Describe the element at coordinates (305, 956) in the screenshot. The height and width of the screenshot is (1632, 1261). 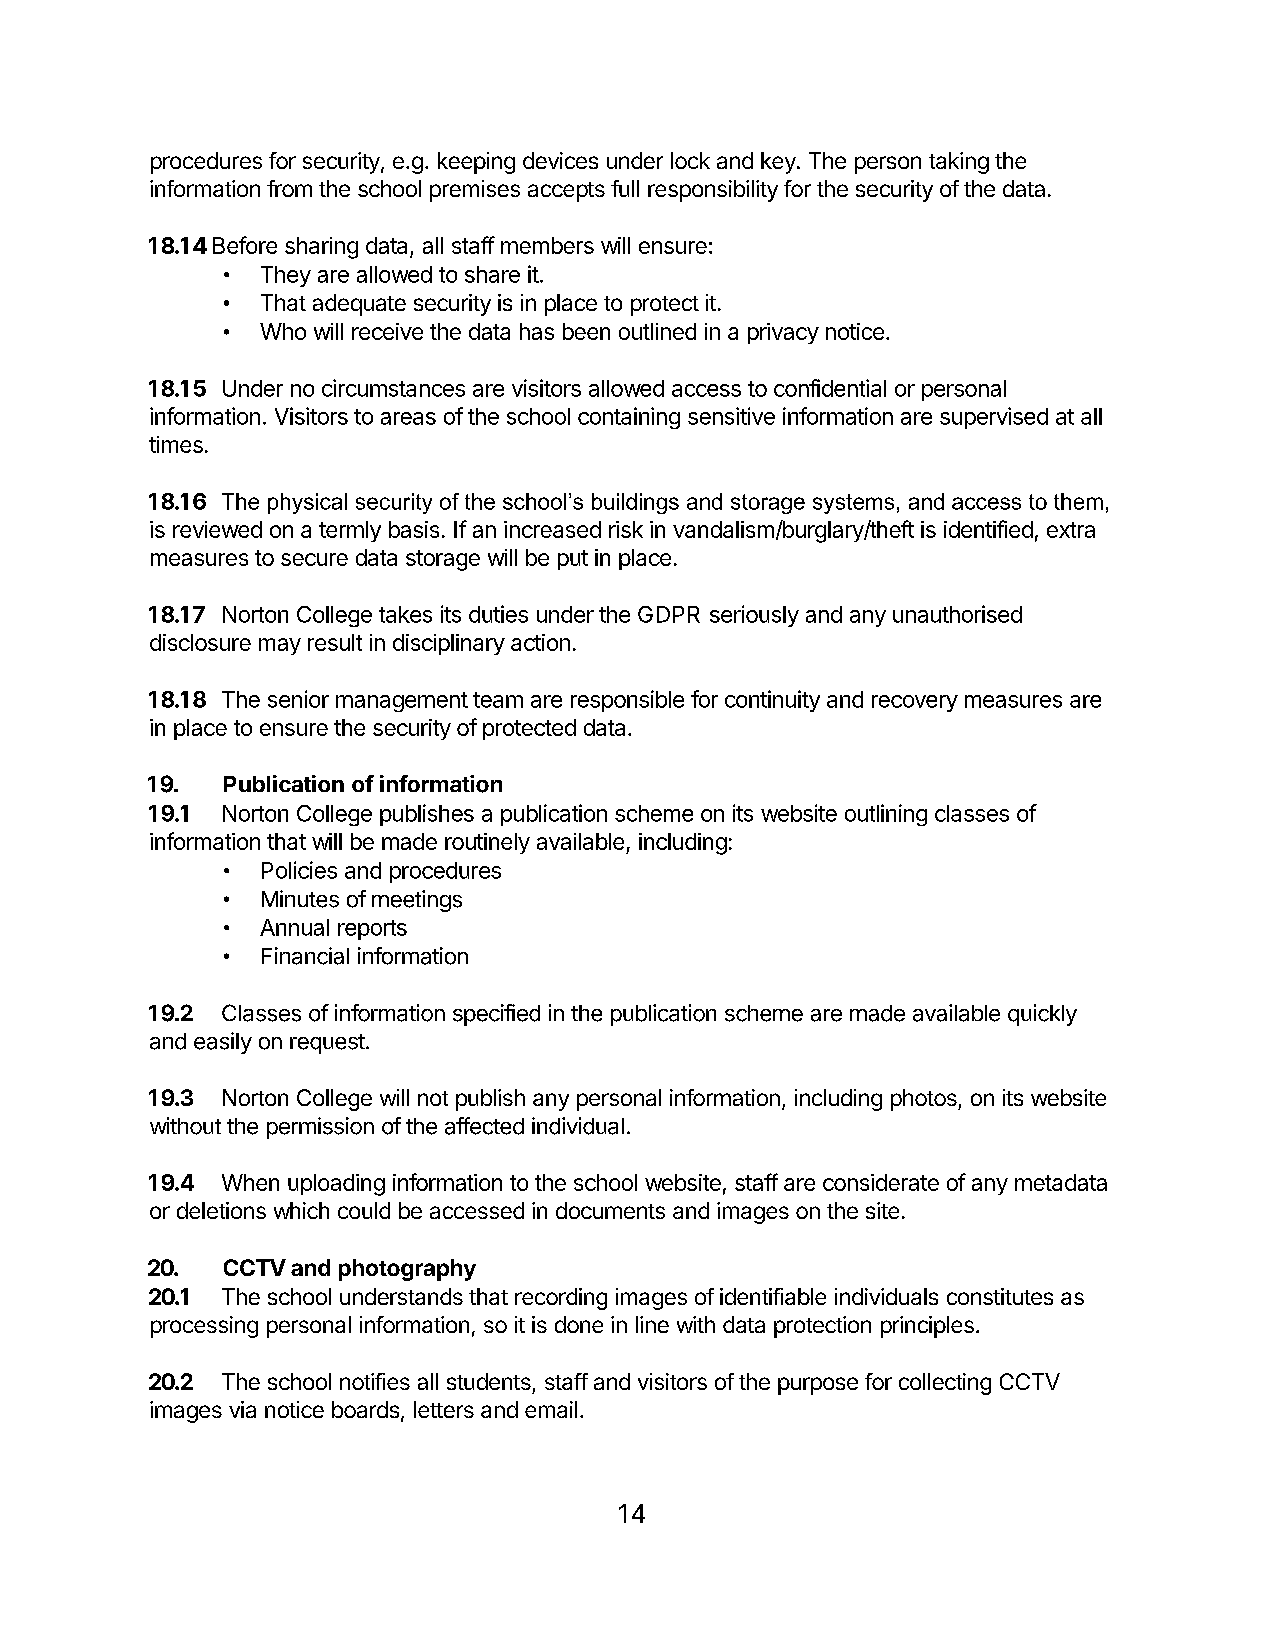
I see `Financial` at that location.
